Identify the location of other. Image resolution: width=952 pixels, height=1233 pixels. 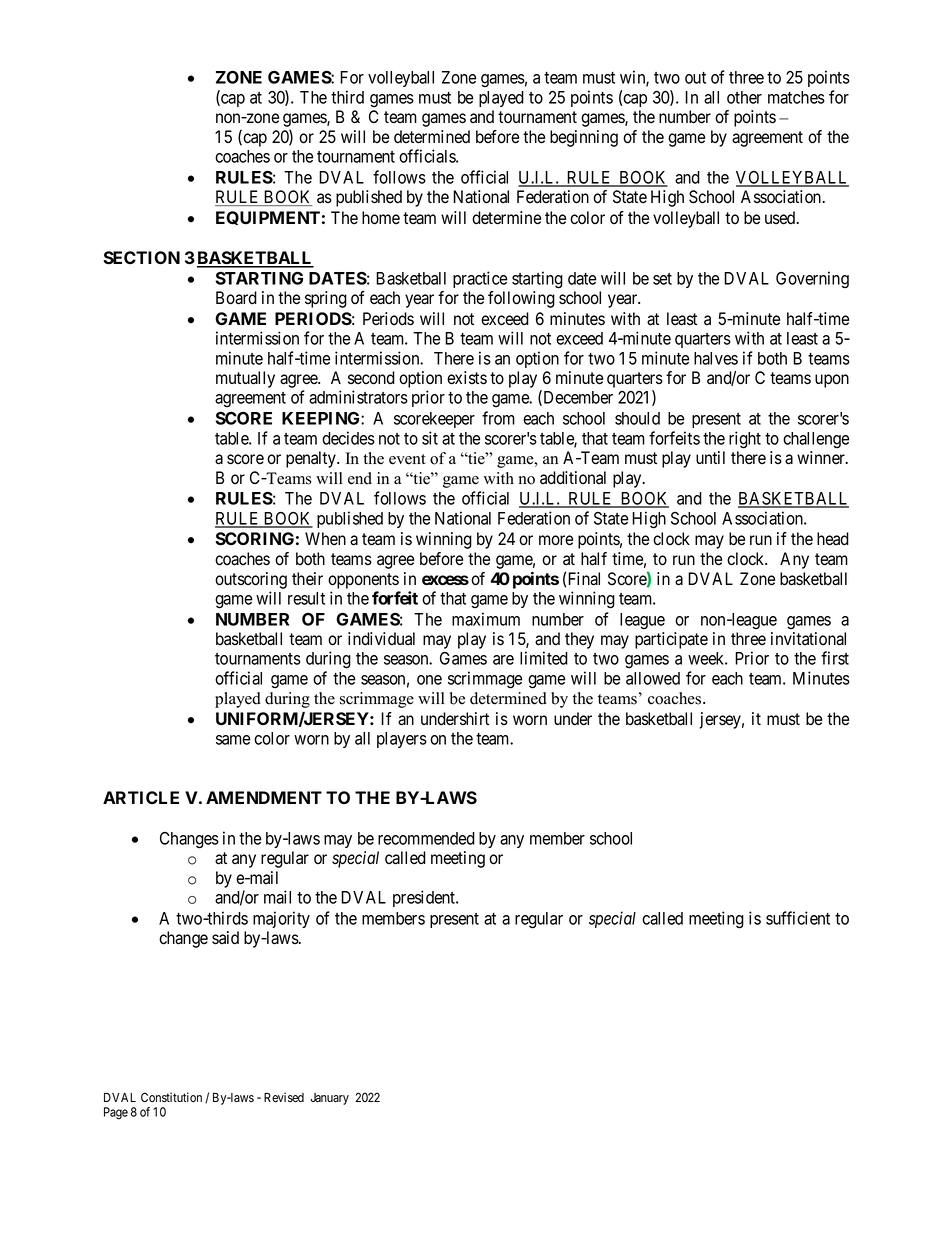
(744, 97).
